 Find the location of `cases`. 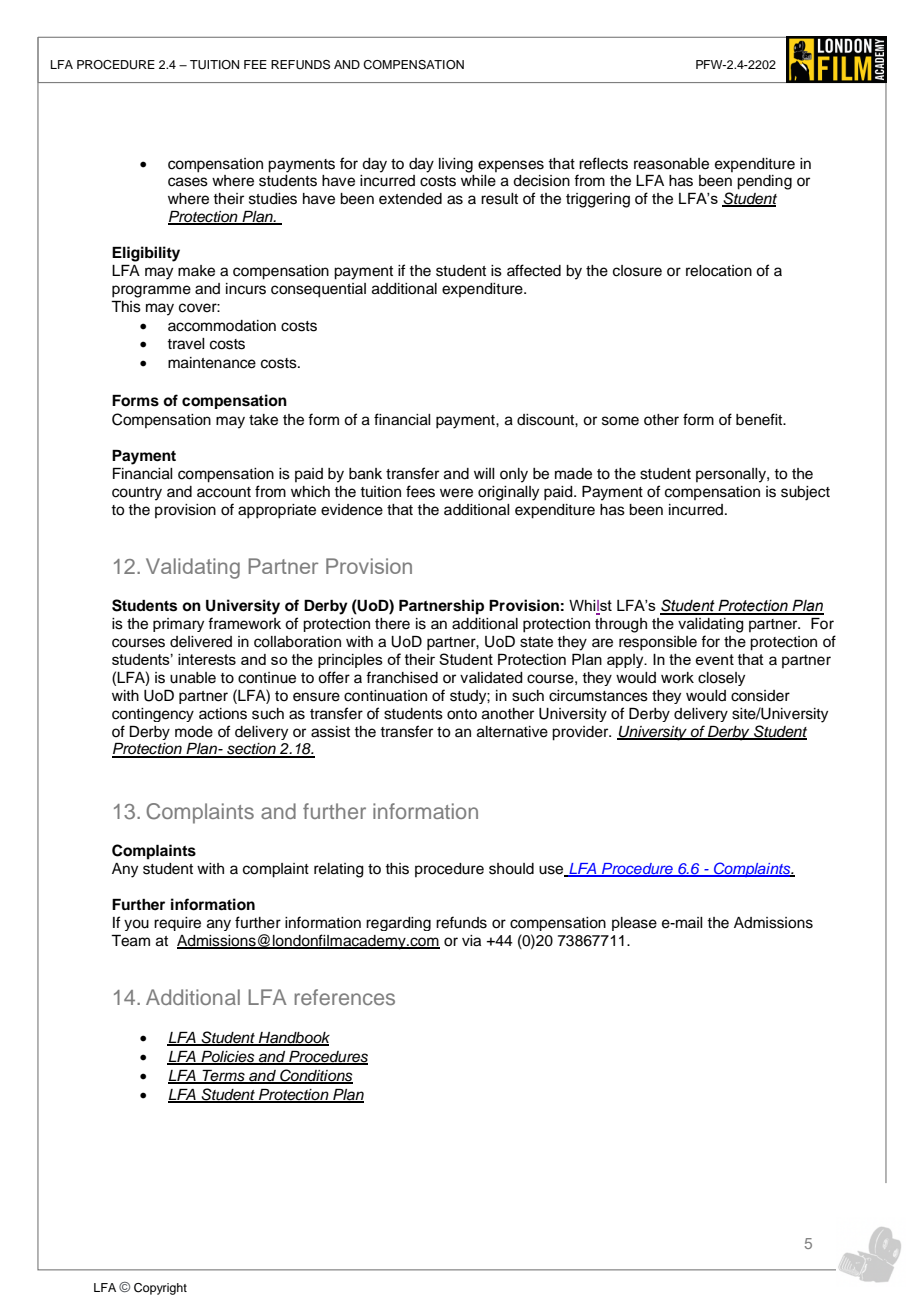

cases is located at coordinates (188, 182).
